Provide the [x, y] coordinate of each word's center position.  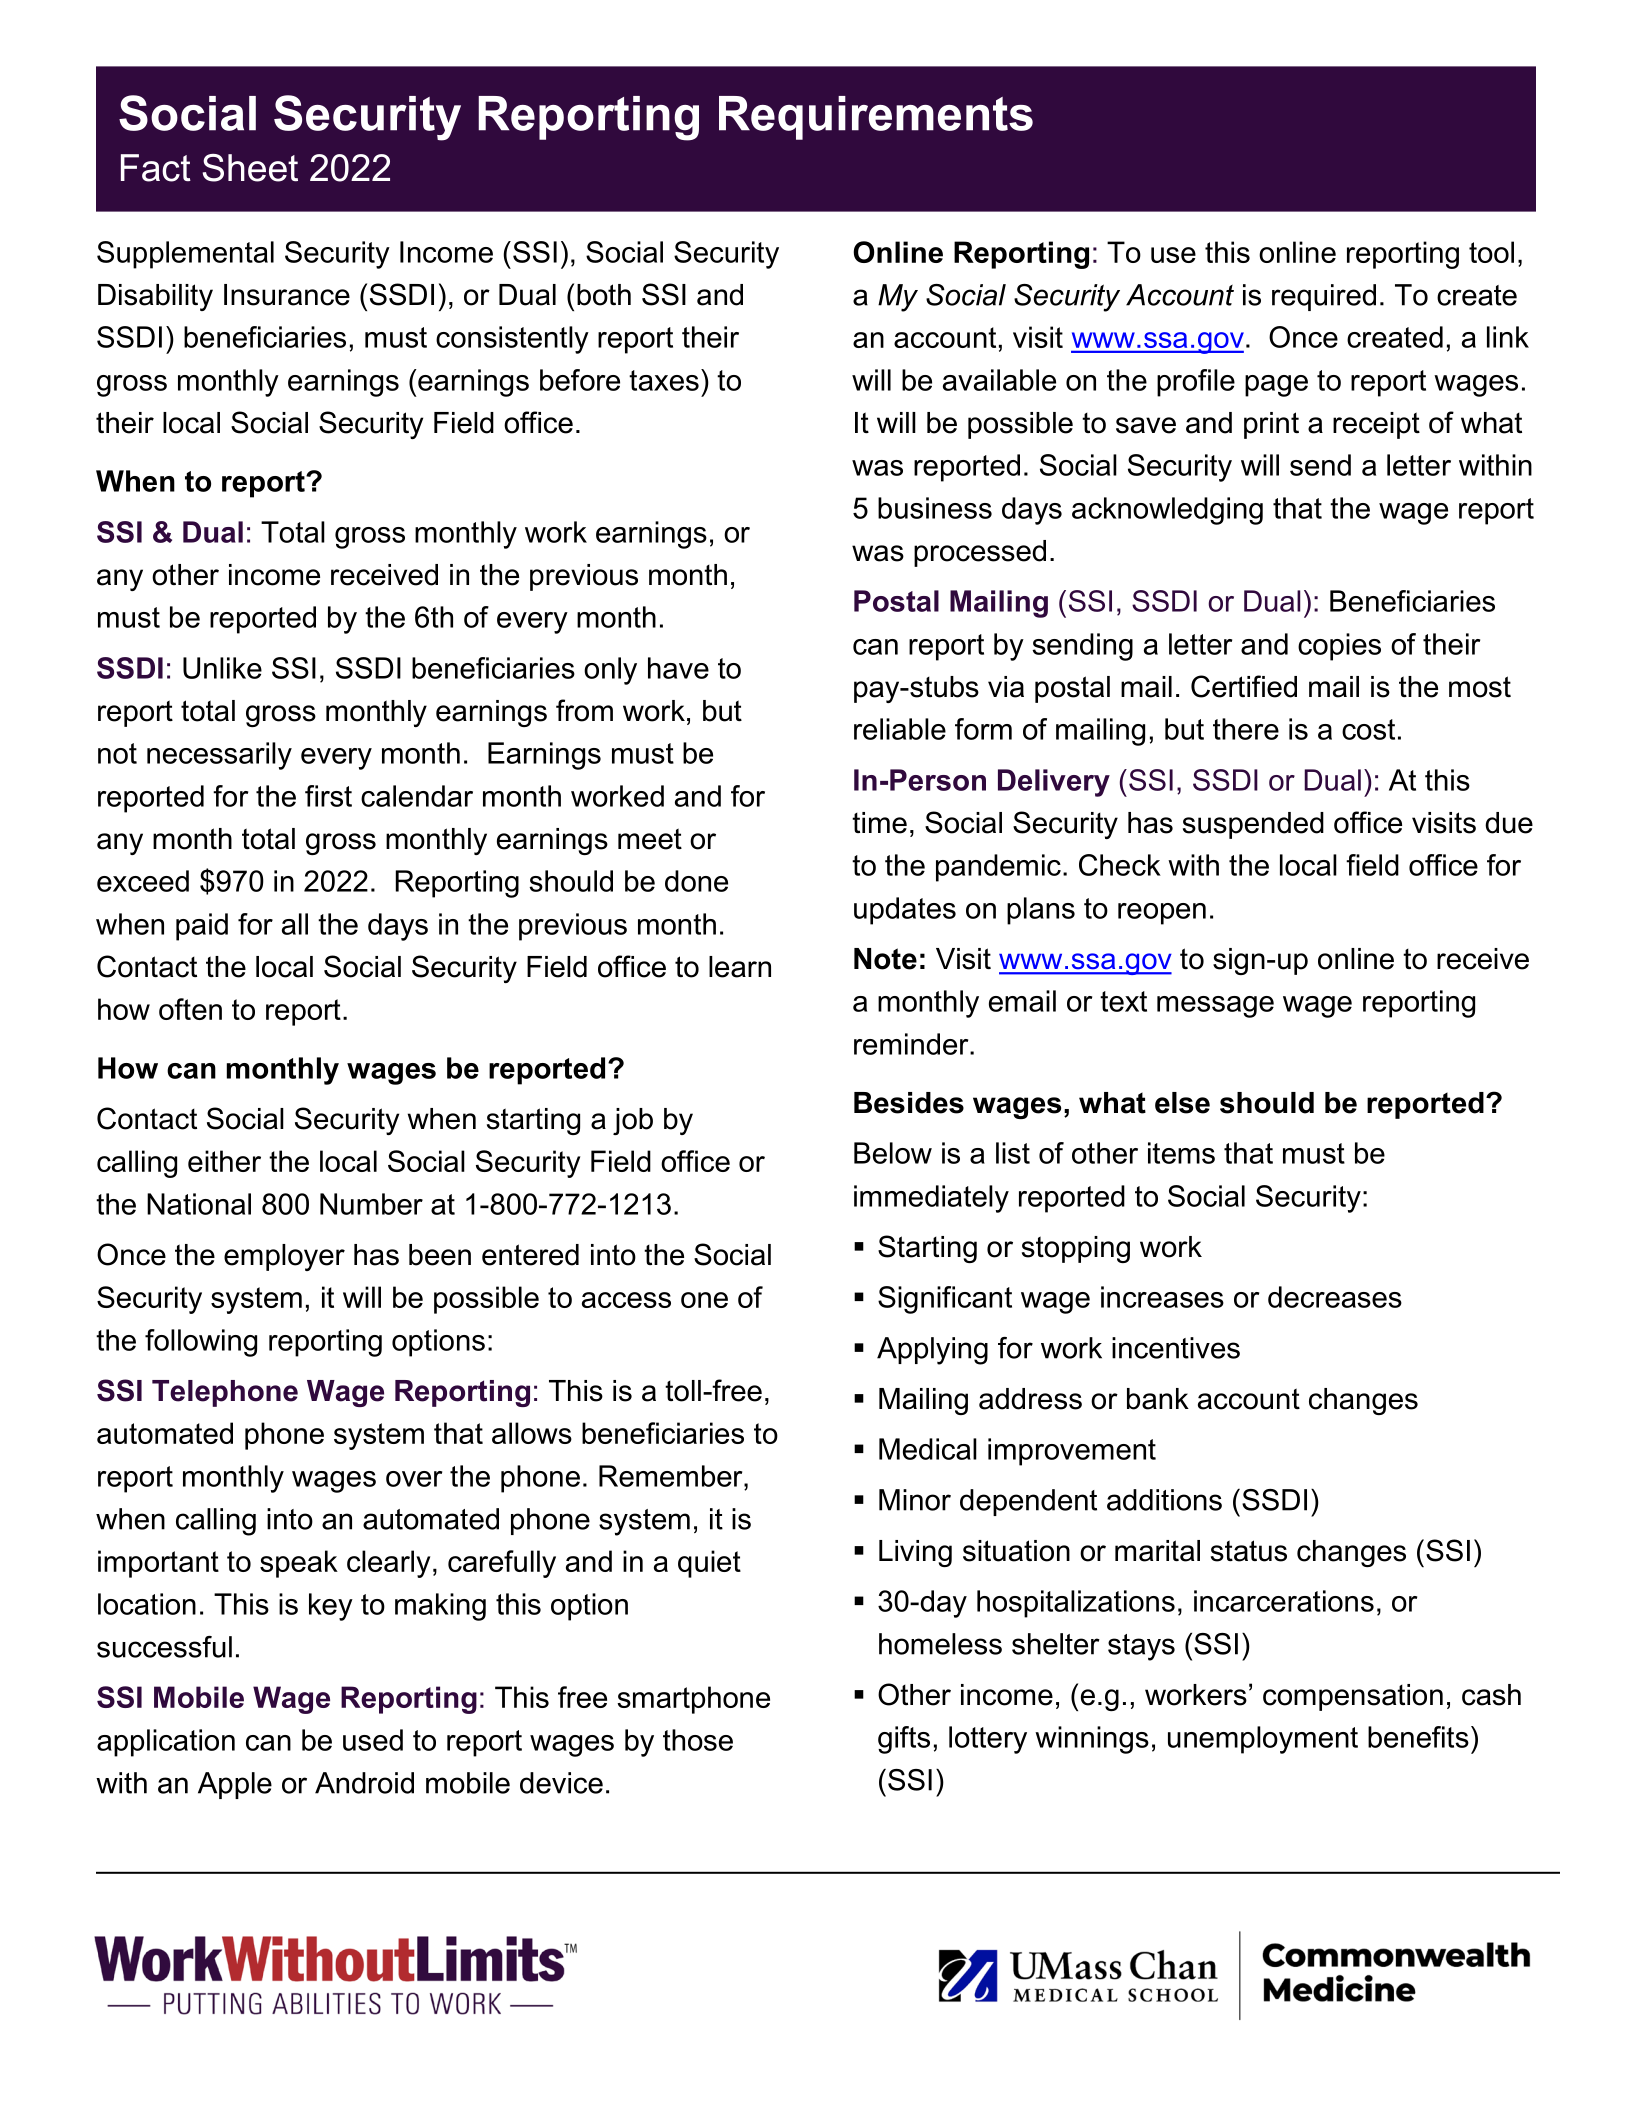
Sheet [250, 168]
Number [371, 1204]
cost [1368, 729]
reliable [900, 729]
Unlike [222, 668]
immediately [931, 1199]
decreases [1335, 1297]
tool [1491, 252]
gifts [904, 1740]
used [373, 1740]
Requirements [876, 118]
